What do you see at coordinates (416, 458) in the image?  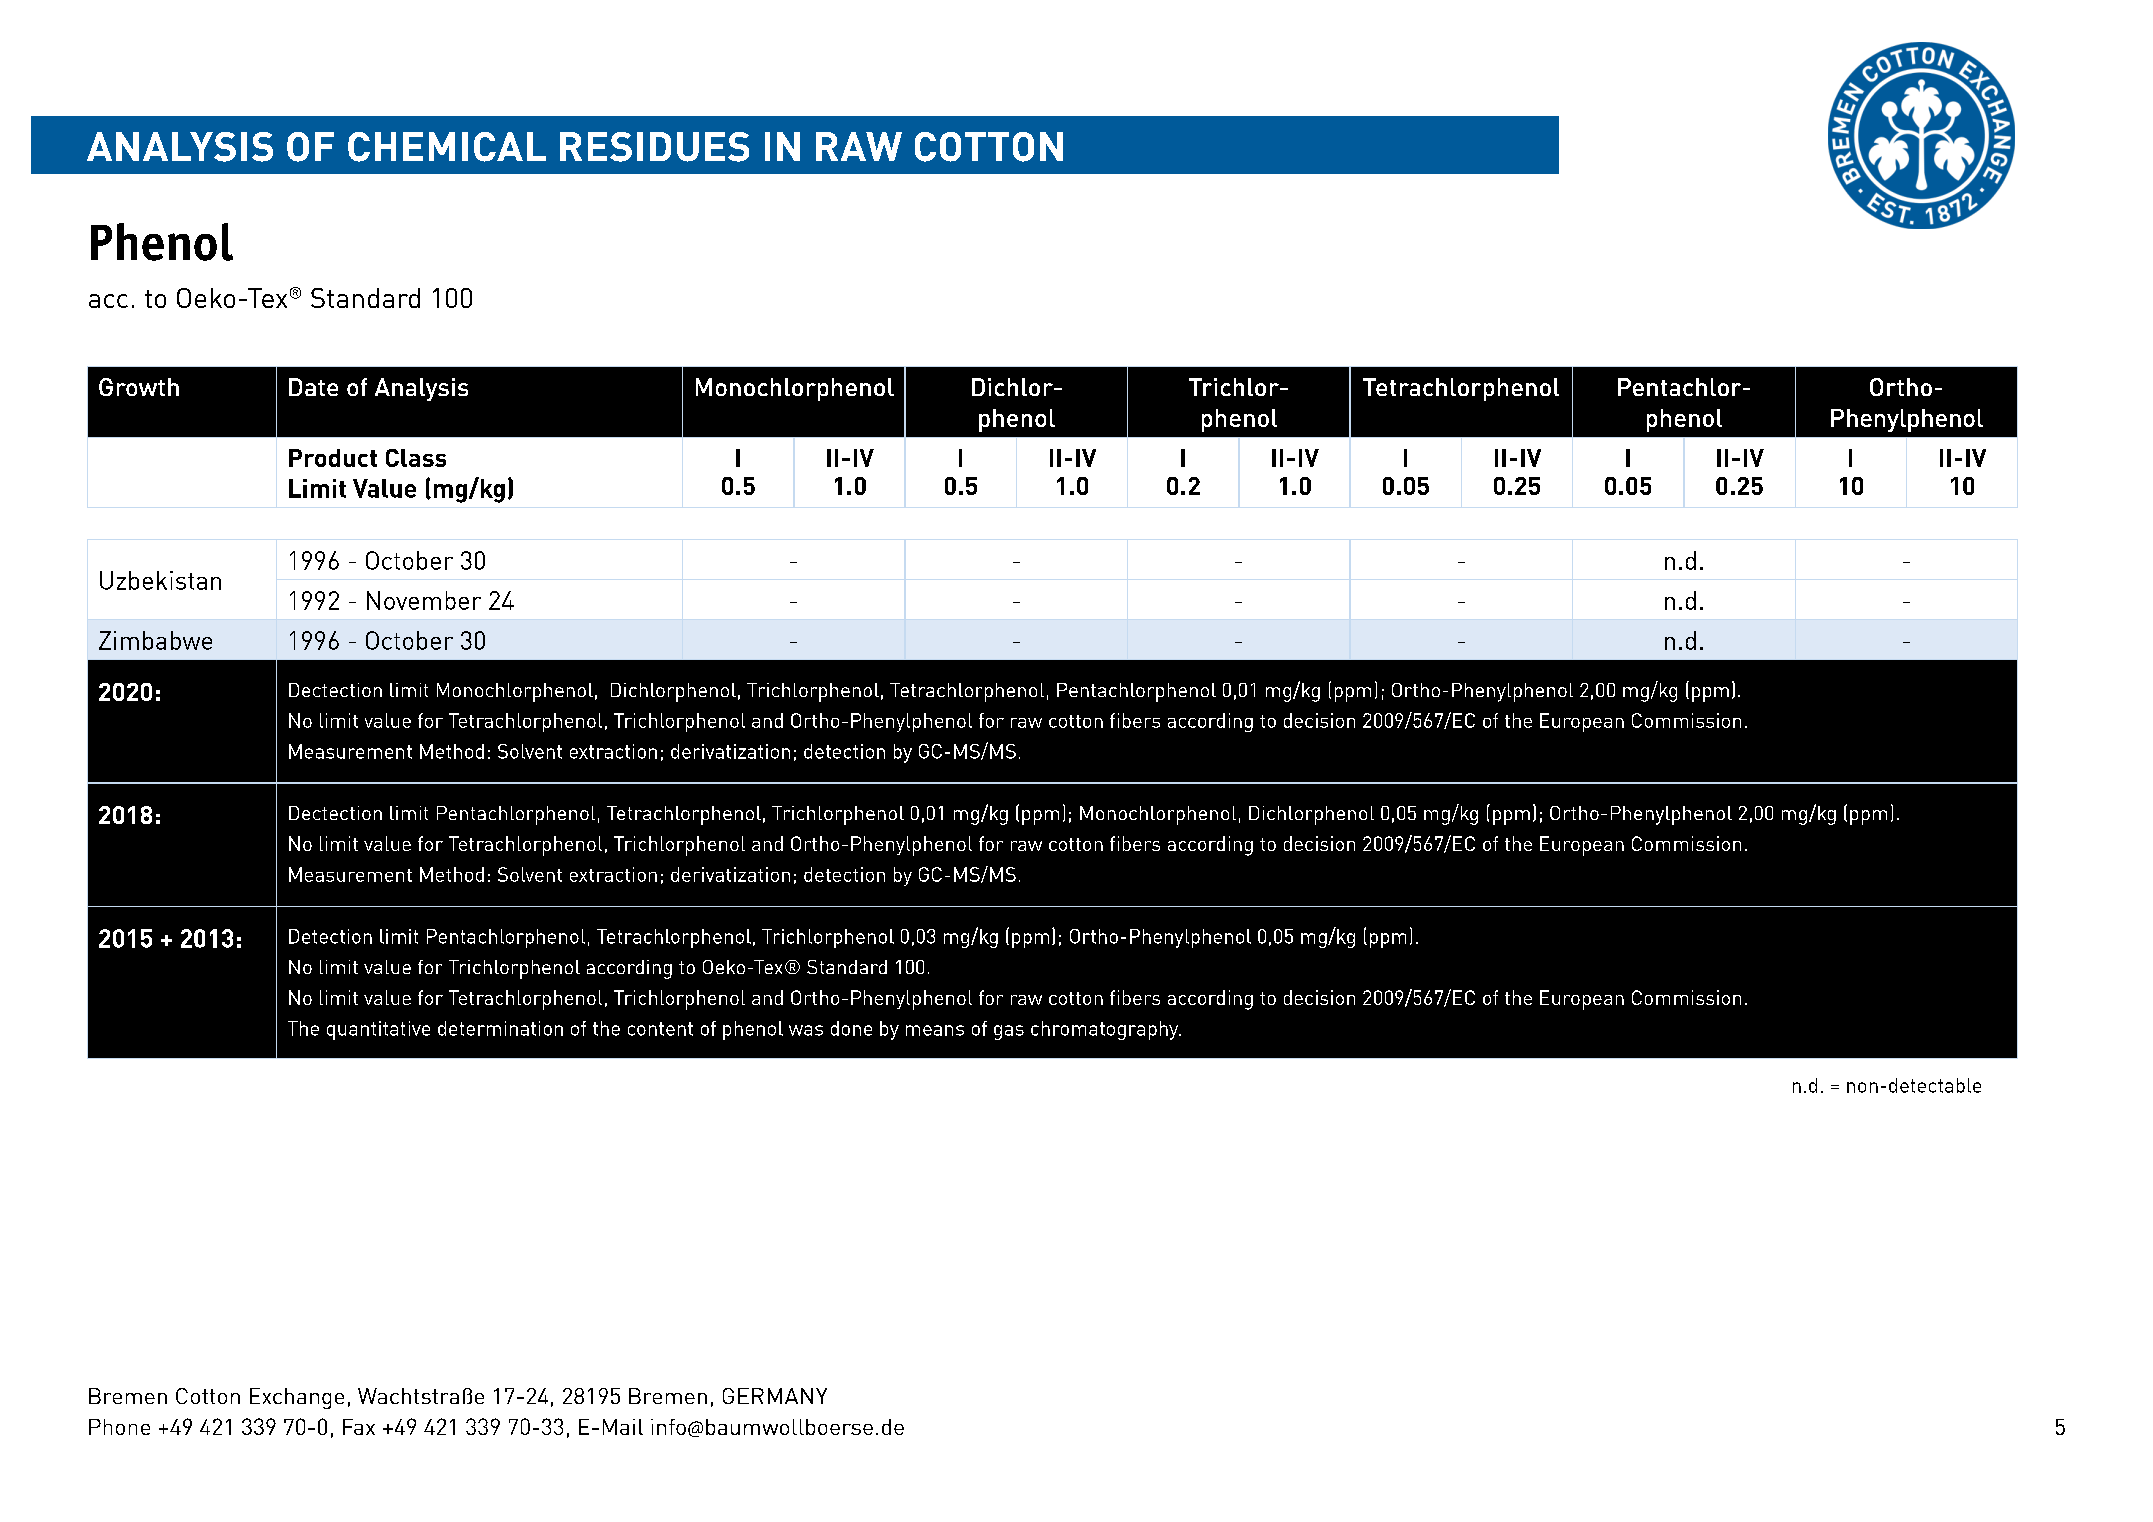 I see `Class` at bounding box center [416, 458].
